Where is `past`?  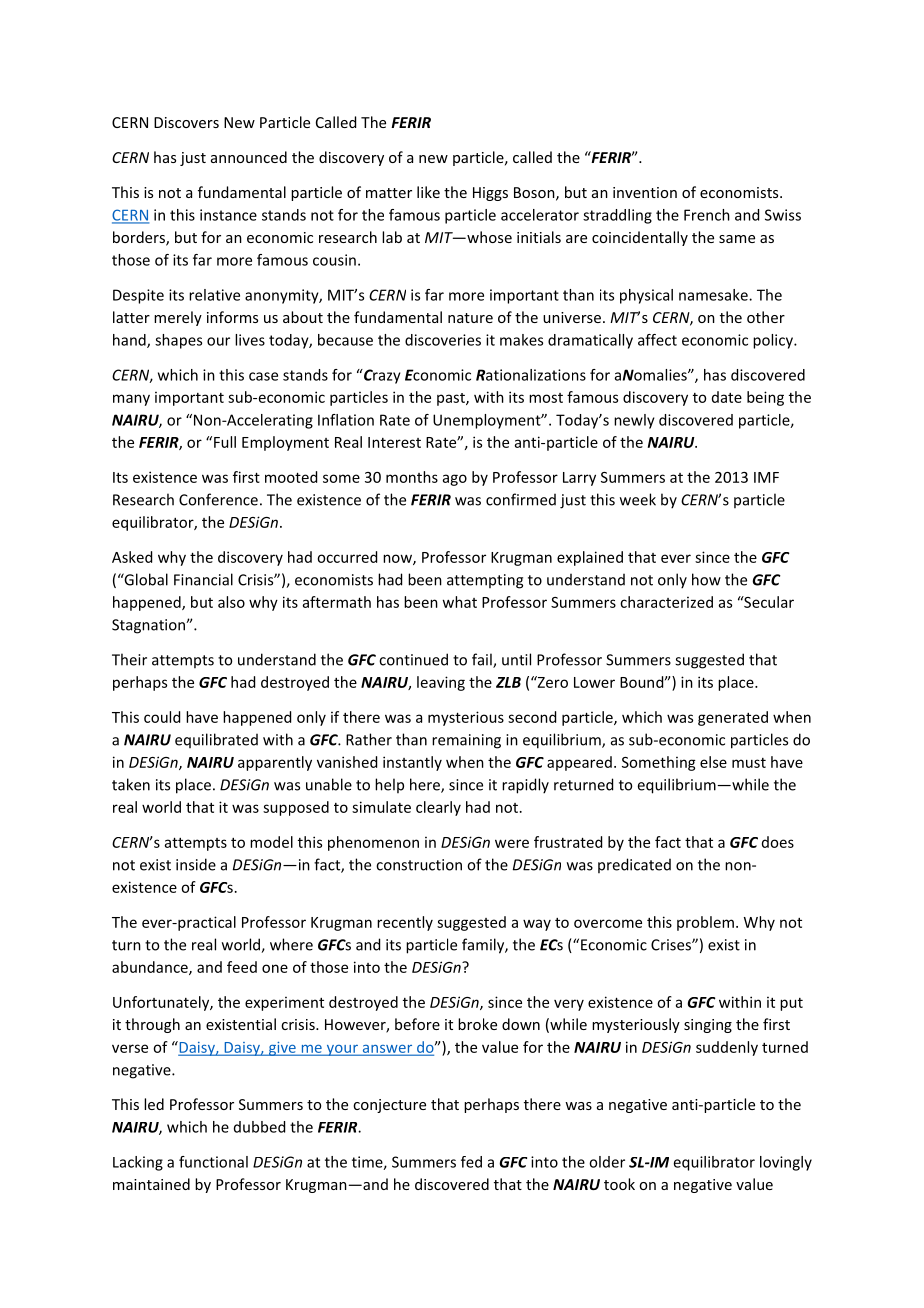
past is located at coordinates (452, 399).
